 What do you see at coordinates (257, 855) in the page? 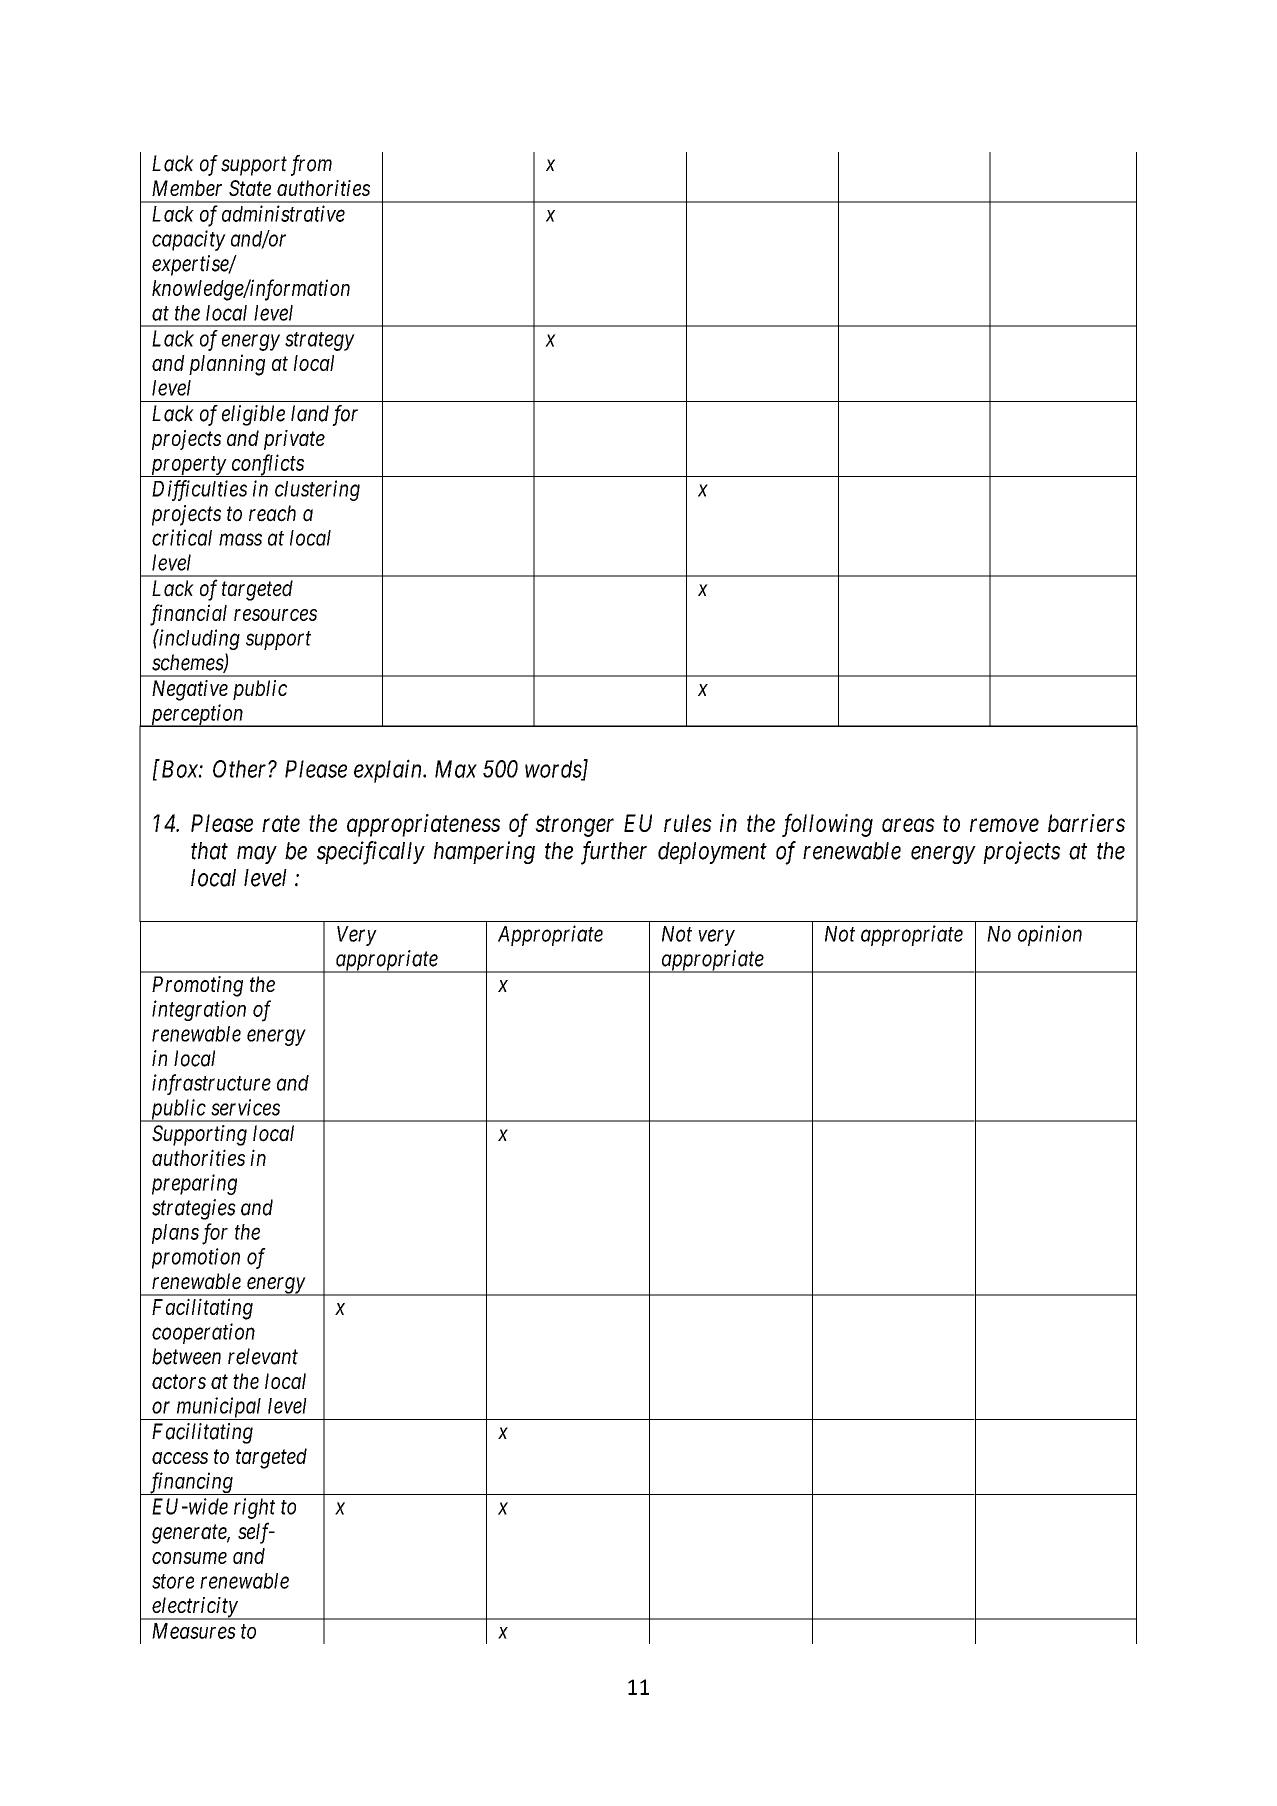
I see `may` at bounding box center [257, 855].
